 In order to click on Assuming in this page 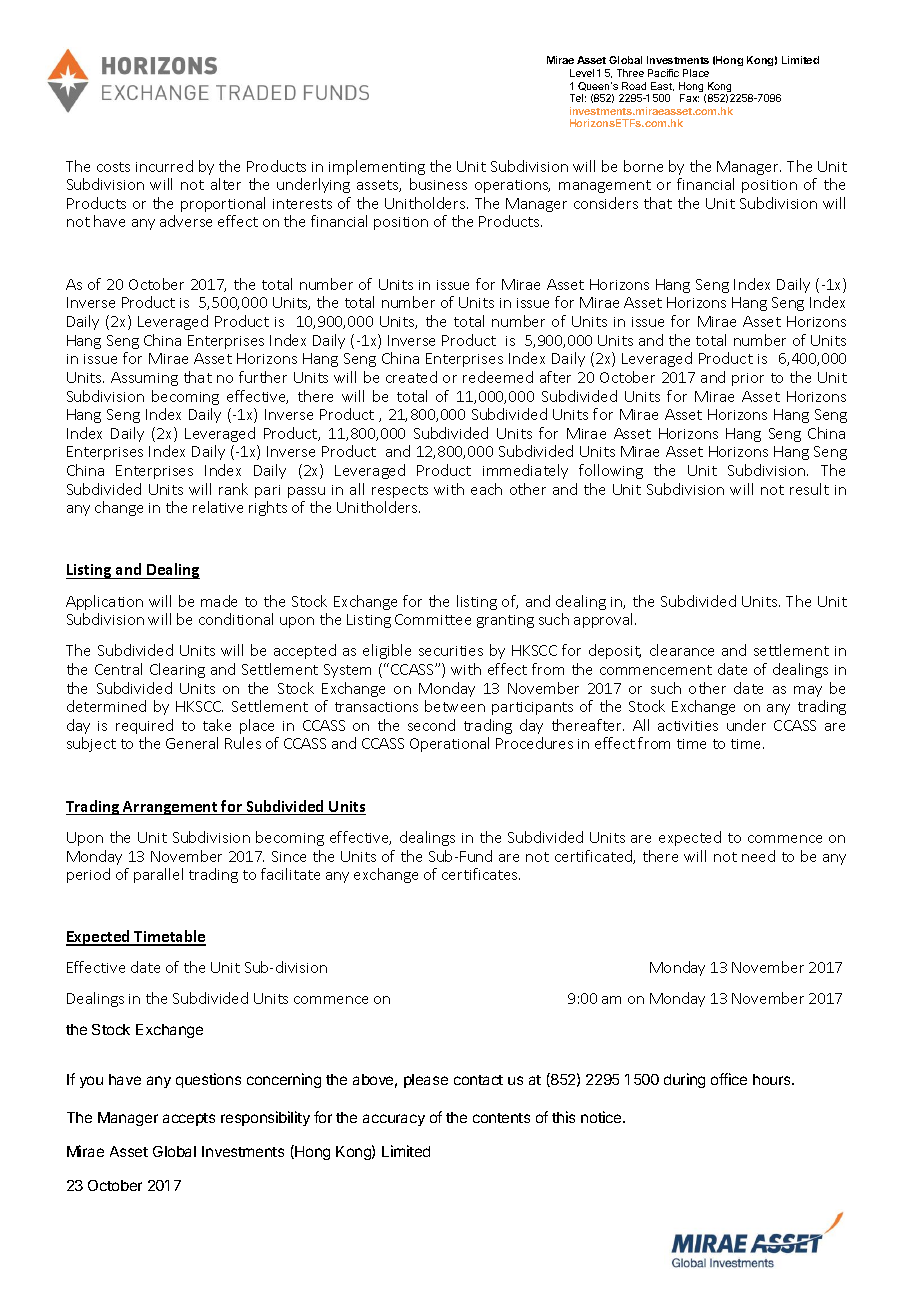, I will do `click(144, 379)`.
